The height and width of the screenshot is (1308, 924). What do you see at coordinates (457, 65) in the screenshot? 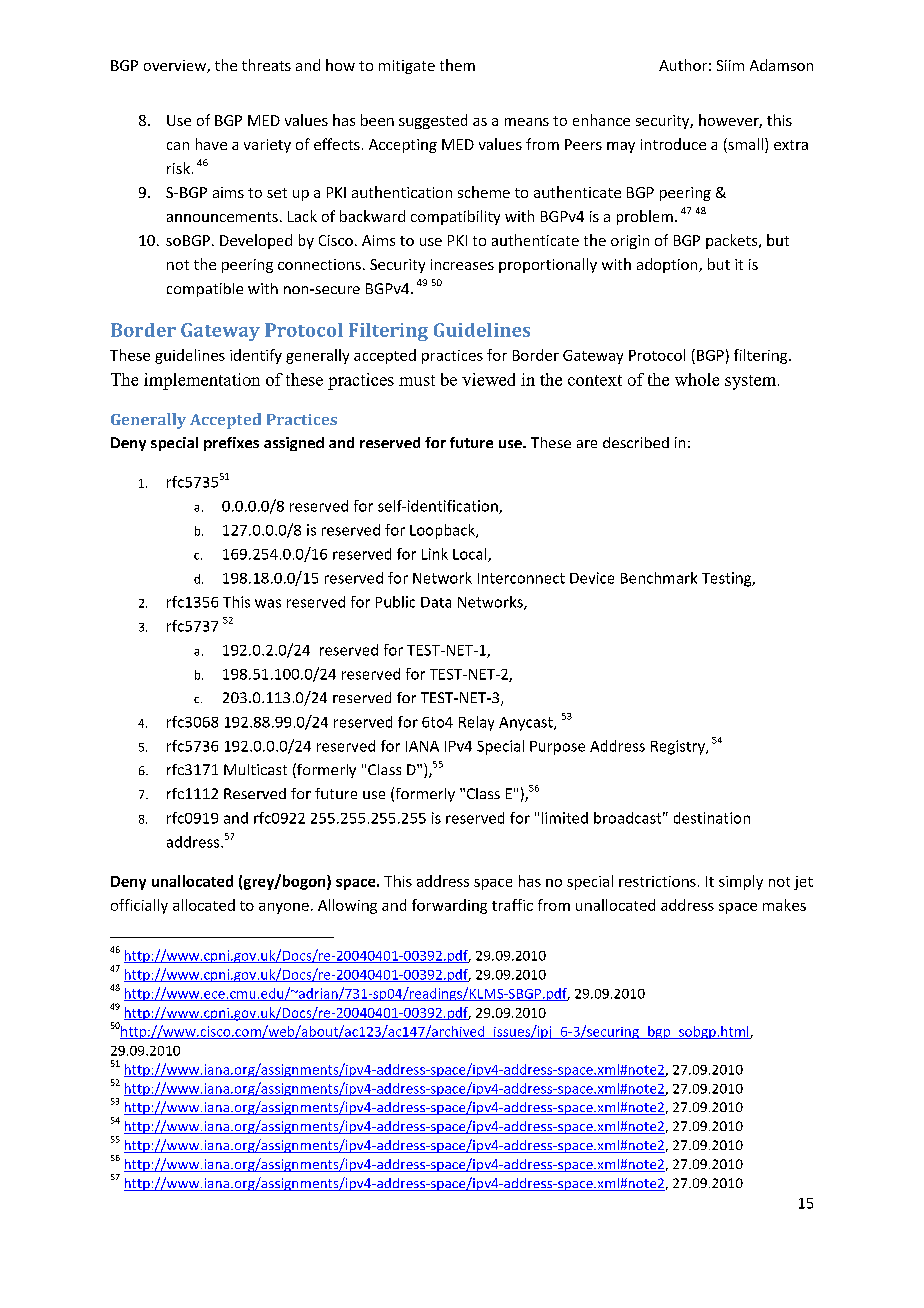
I see `them` at bounding box center [457, 65].
